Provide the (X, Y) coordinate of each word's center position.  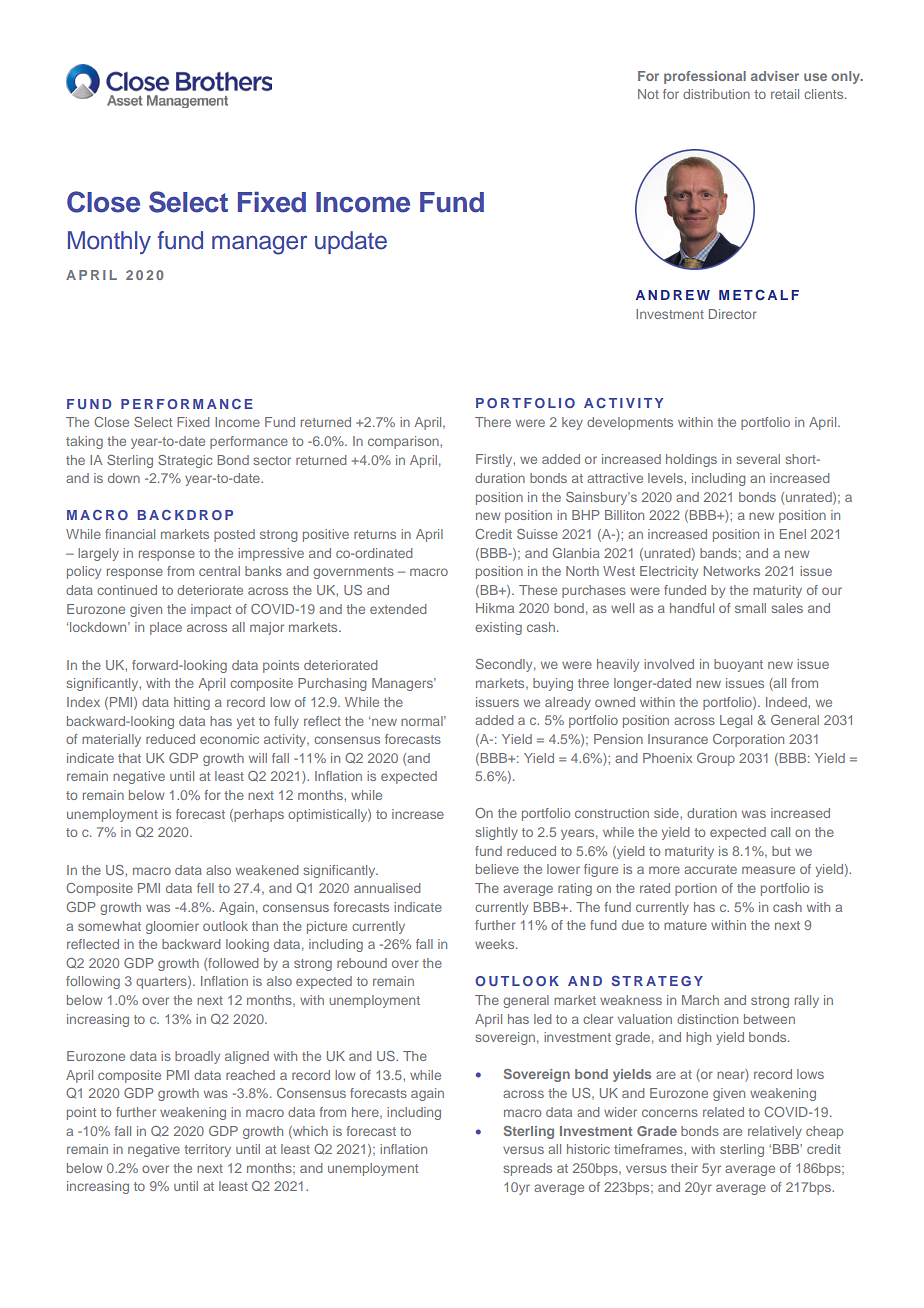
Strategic (185, 461)
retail (785, 94)
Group (716, 759)
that (129, 758)
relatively (775, 1132)
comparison (404, 442)
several (758, 459)
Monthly (109, 242)
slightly (496, 833)
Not (648, 94)
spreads (527, 1169)
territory (207, 1150)
